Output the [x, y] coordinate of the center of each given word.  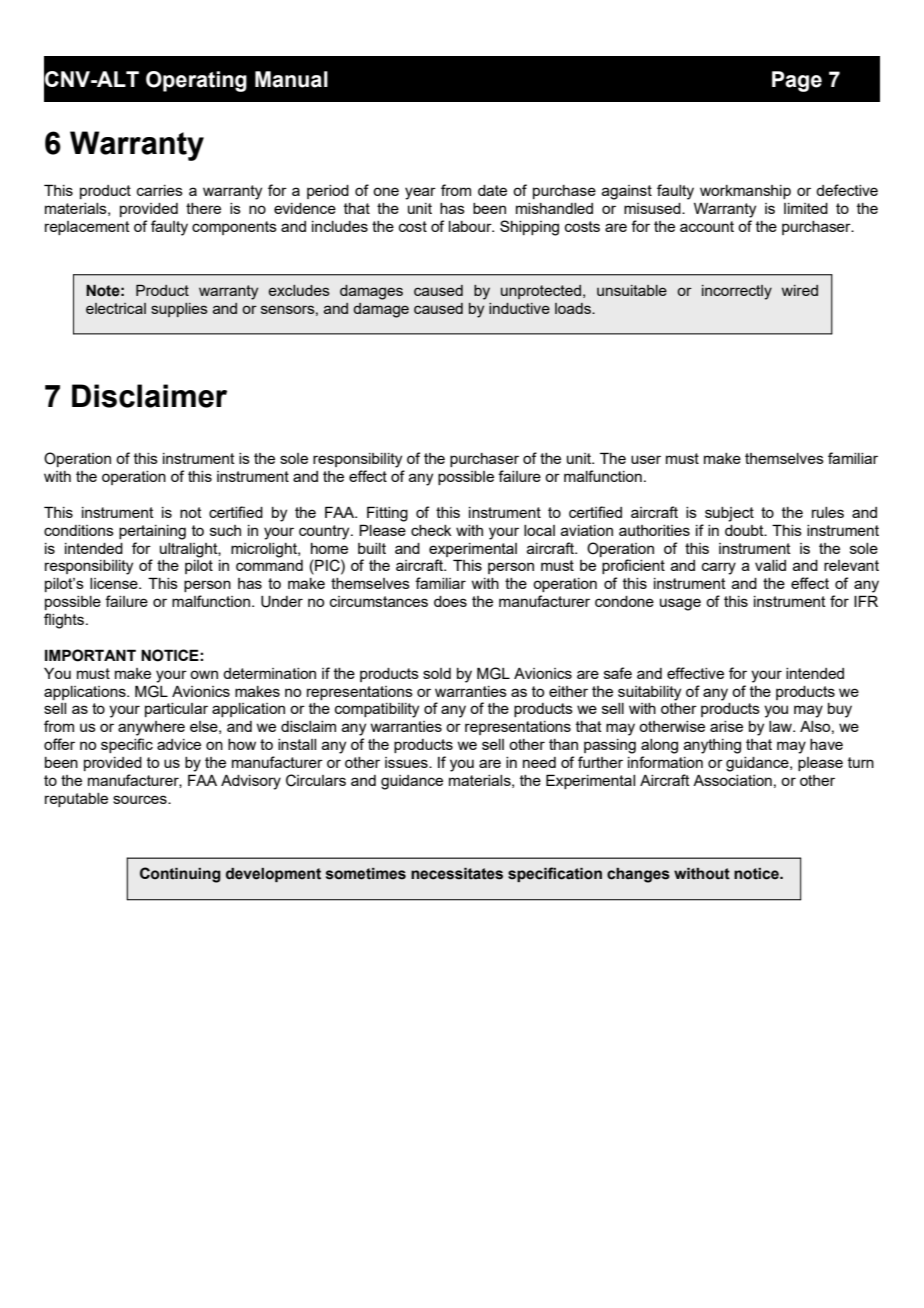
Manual [291, 79]
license [115, 583]
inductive [519, 308]
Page [797, 81]
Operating [196, 81]
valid [770, 565]
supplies [179, 310]
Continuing [180, 875]
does [450, 601]
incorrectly [737, 292]
